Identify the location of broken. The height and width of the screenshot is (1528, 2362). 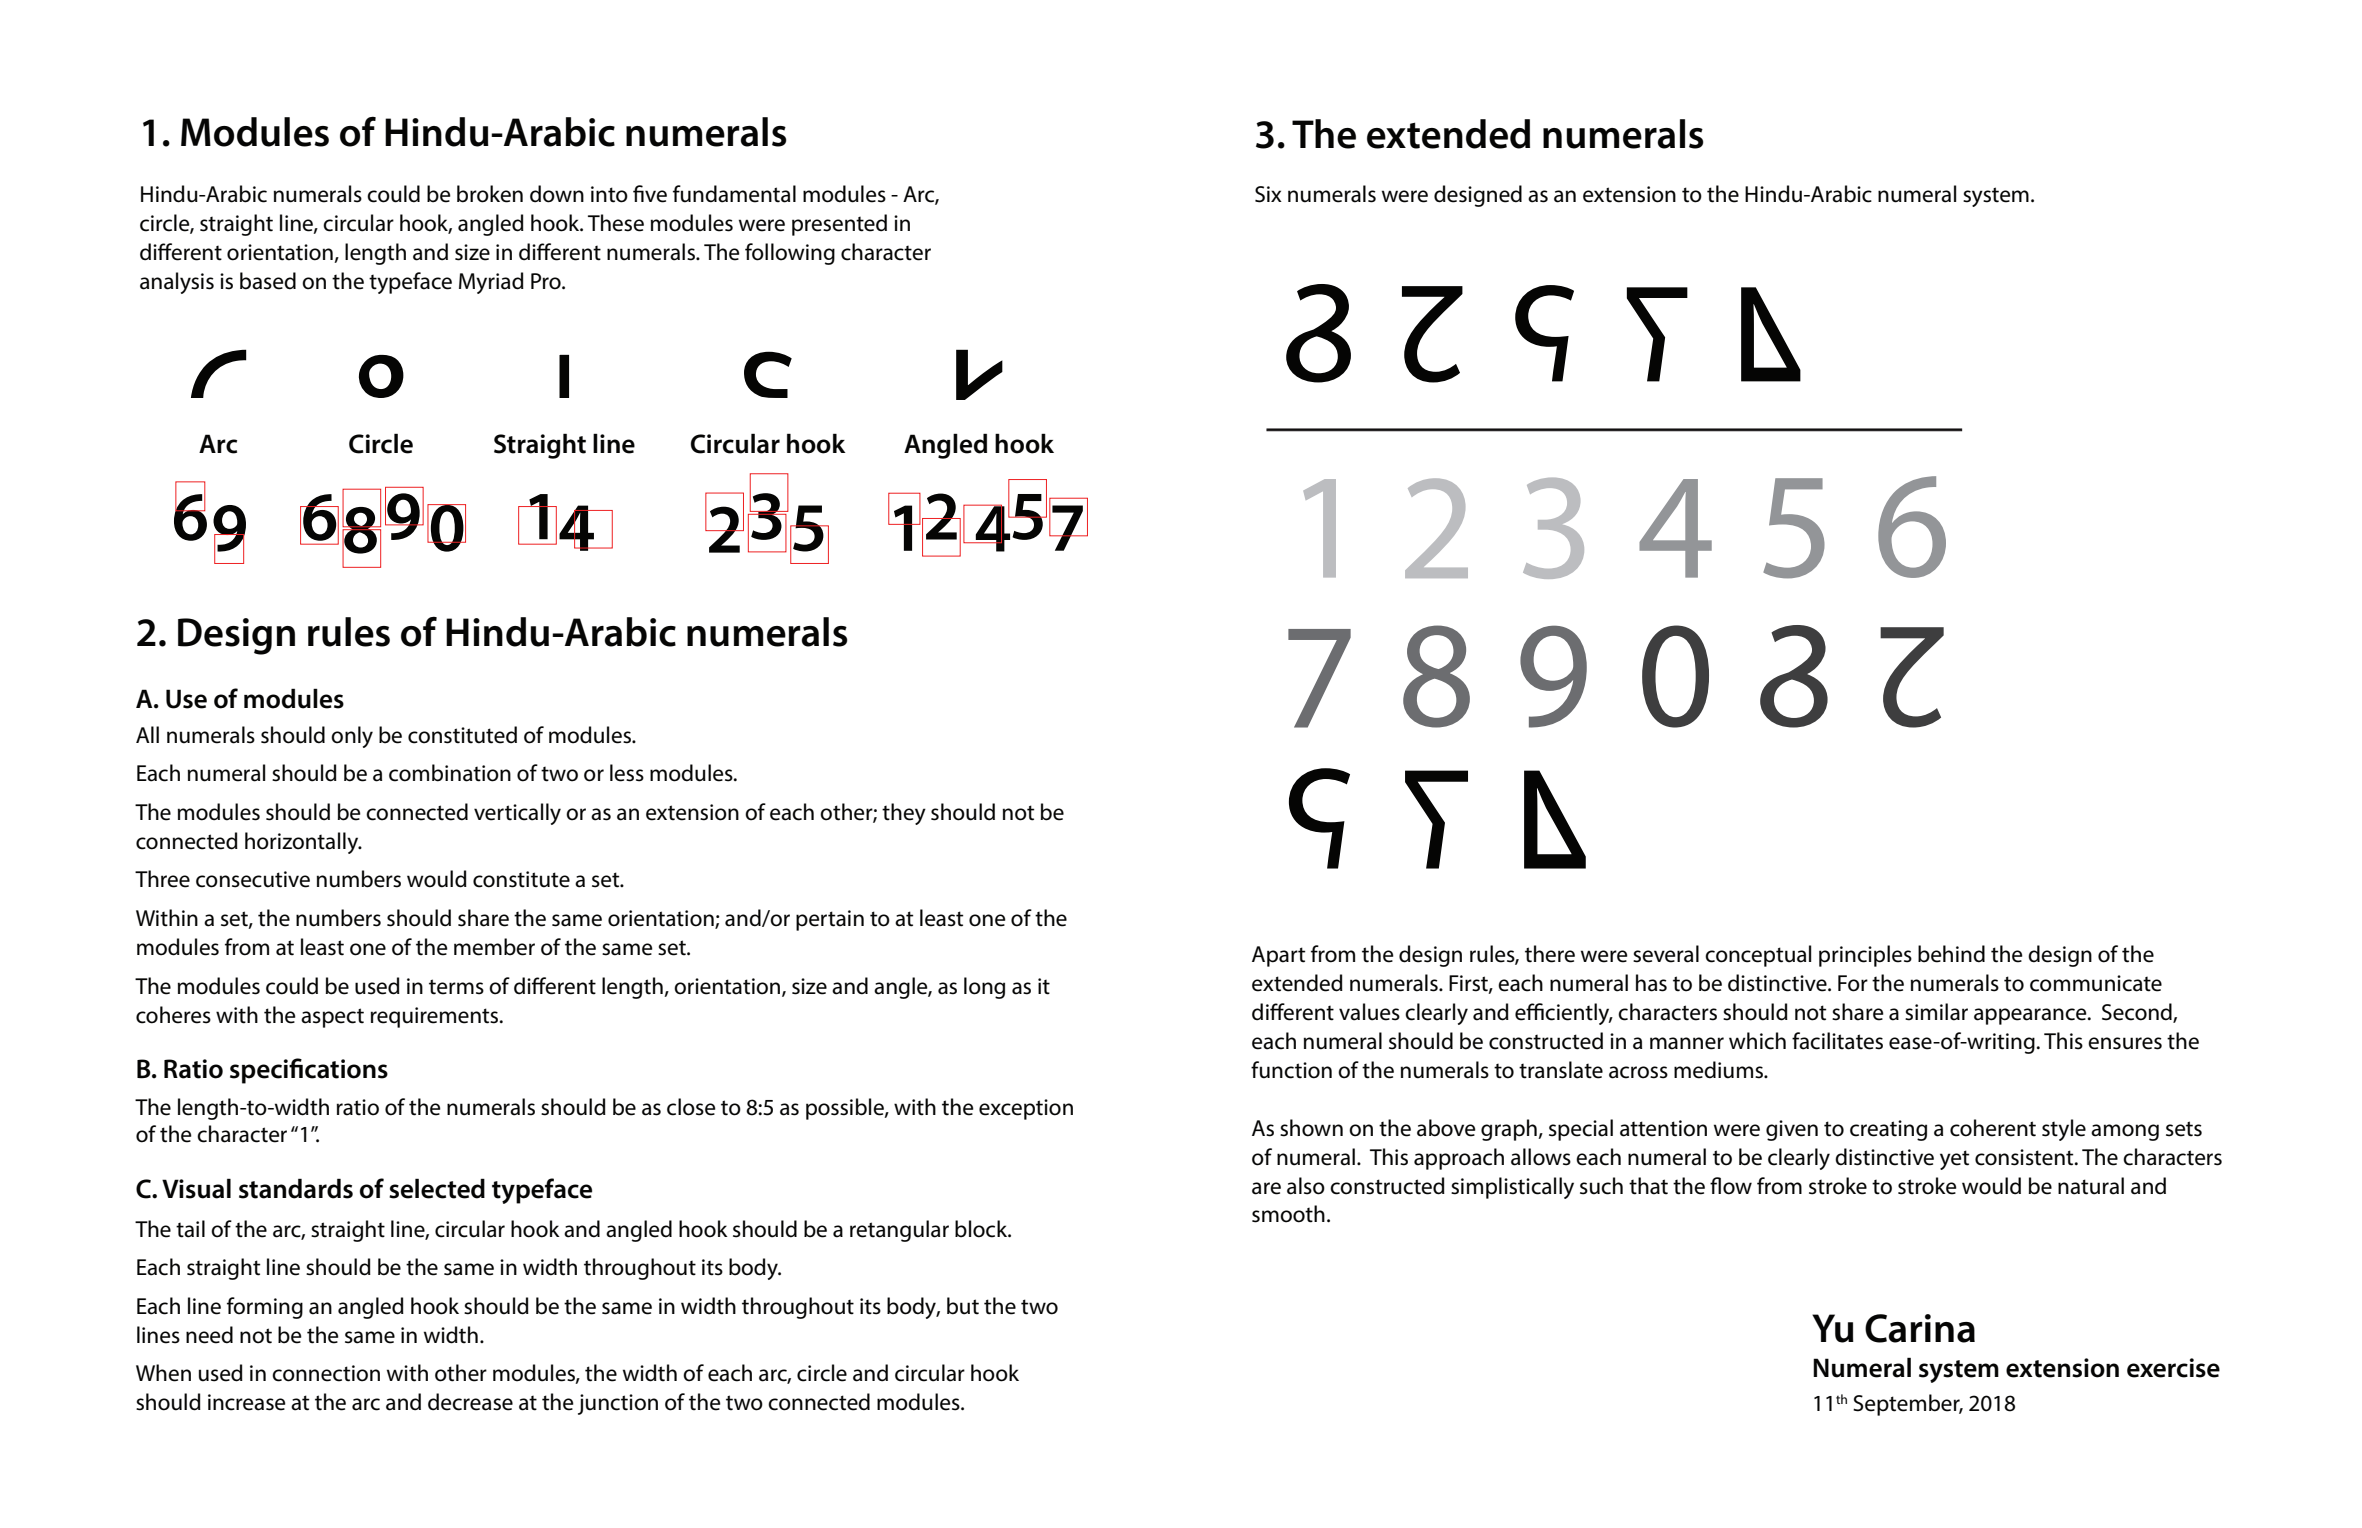
(490, 194).
